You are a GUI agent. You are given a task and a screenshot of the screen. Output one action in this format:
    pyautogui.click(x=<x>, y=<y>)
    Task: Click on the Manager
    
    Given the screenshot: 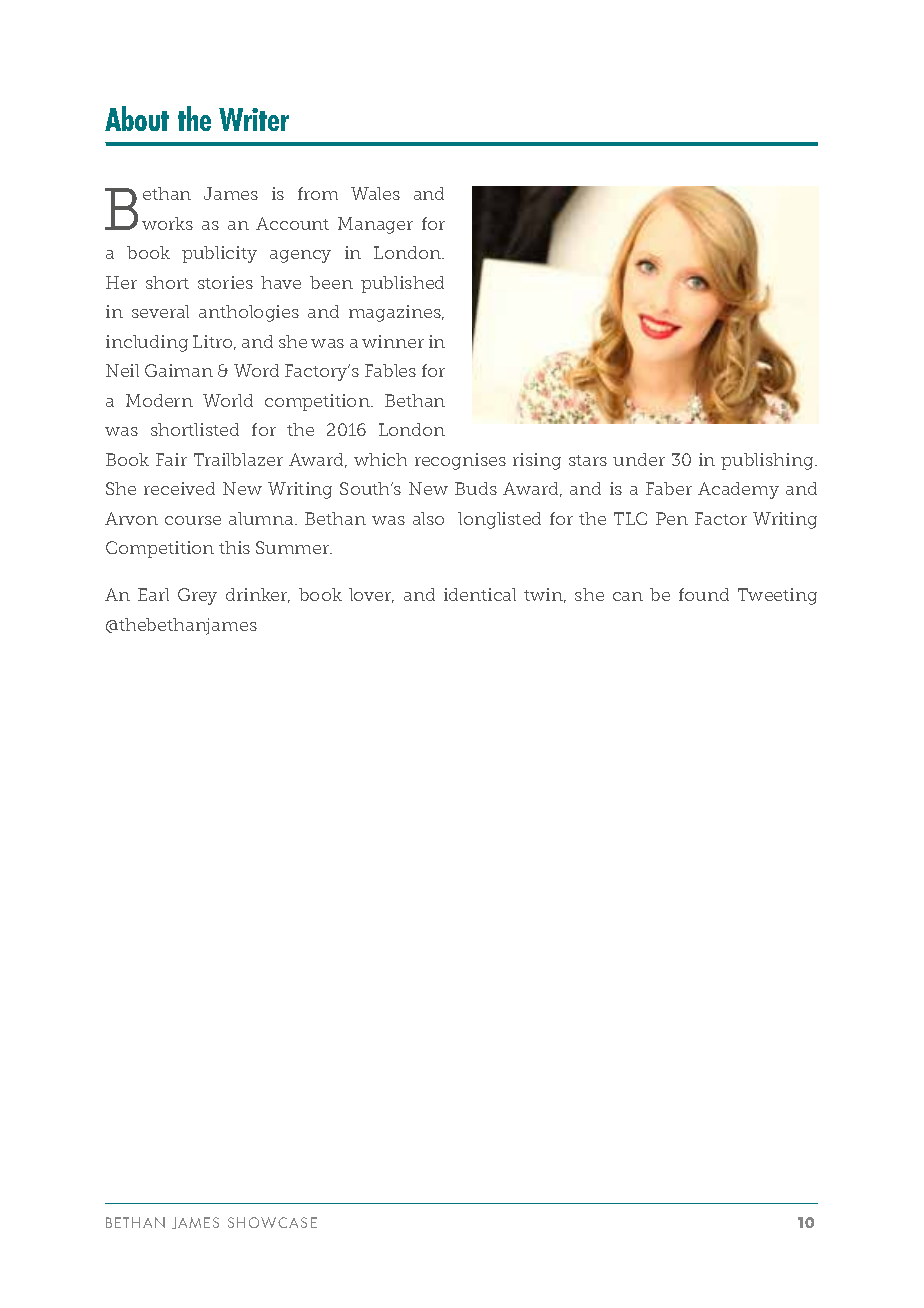 What is the action you would take?
    pyautogui.click(x=375, y=225)
